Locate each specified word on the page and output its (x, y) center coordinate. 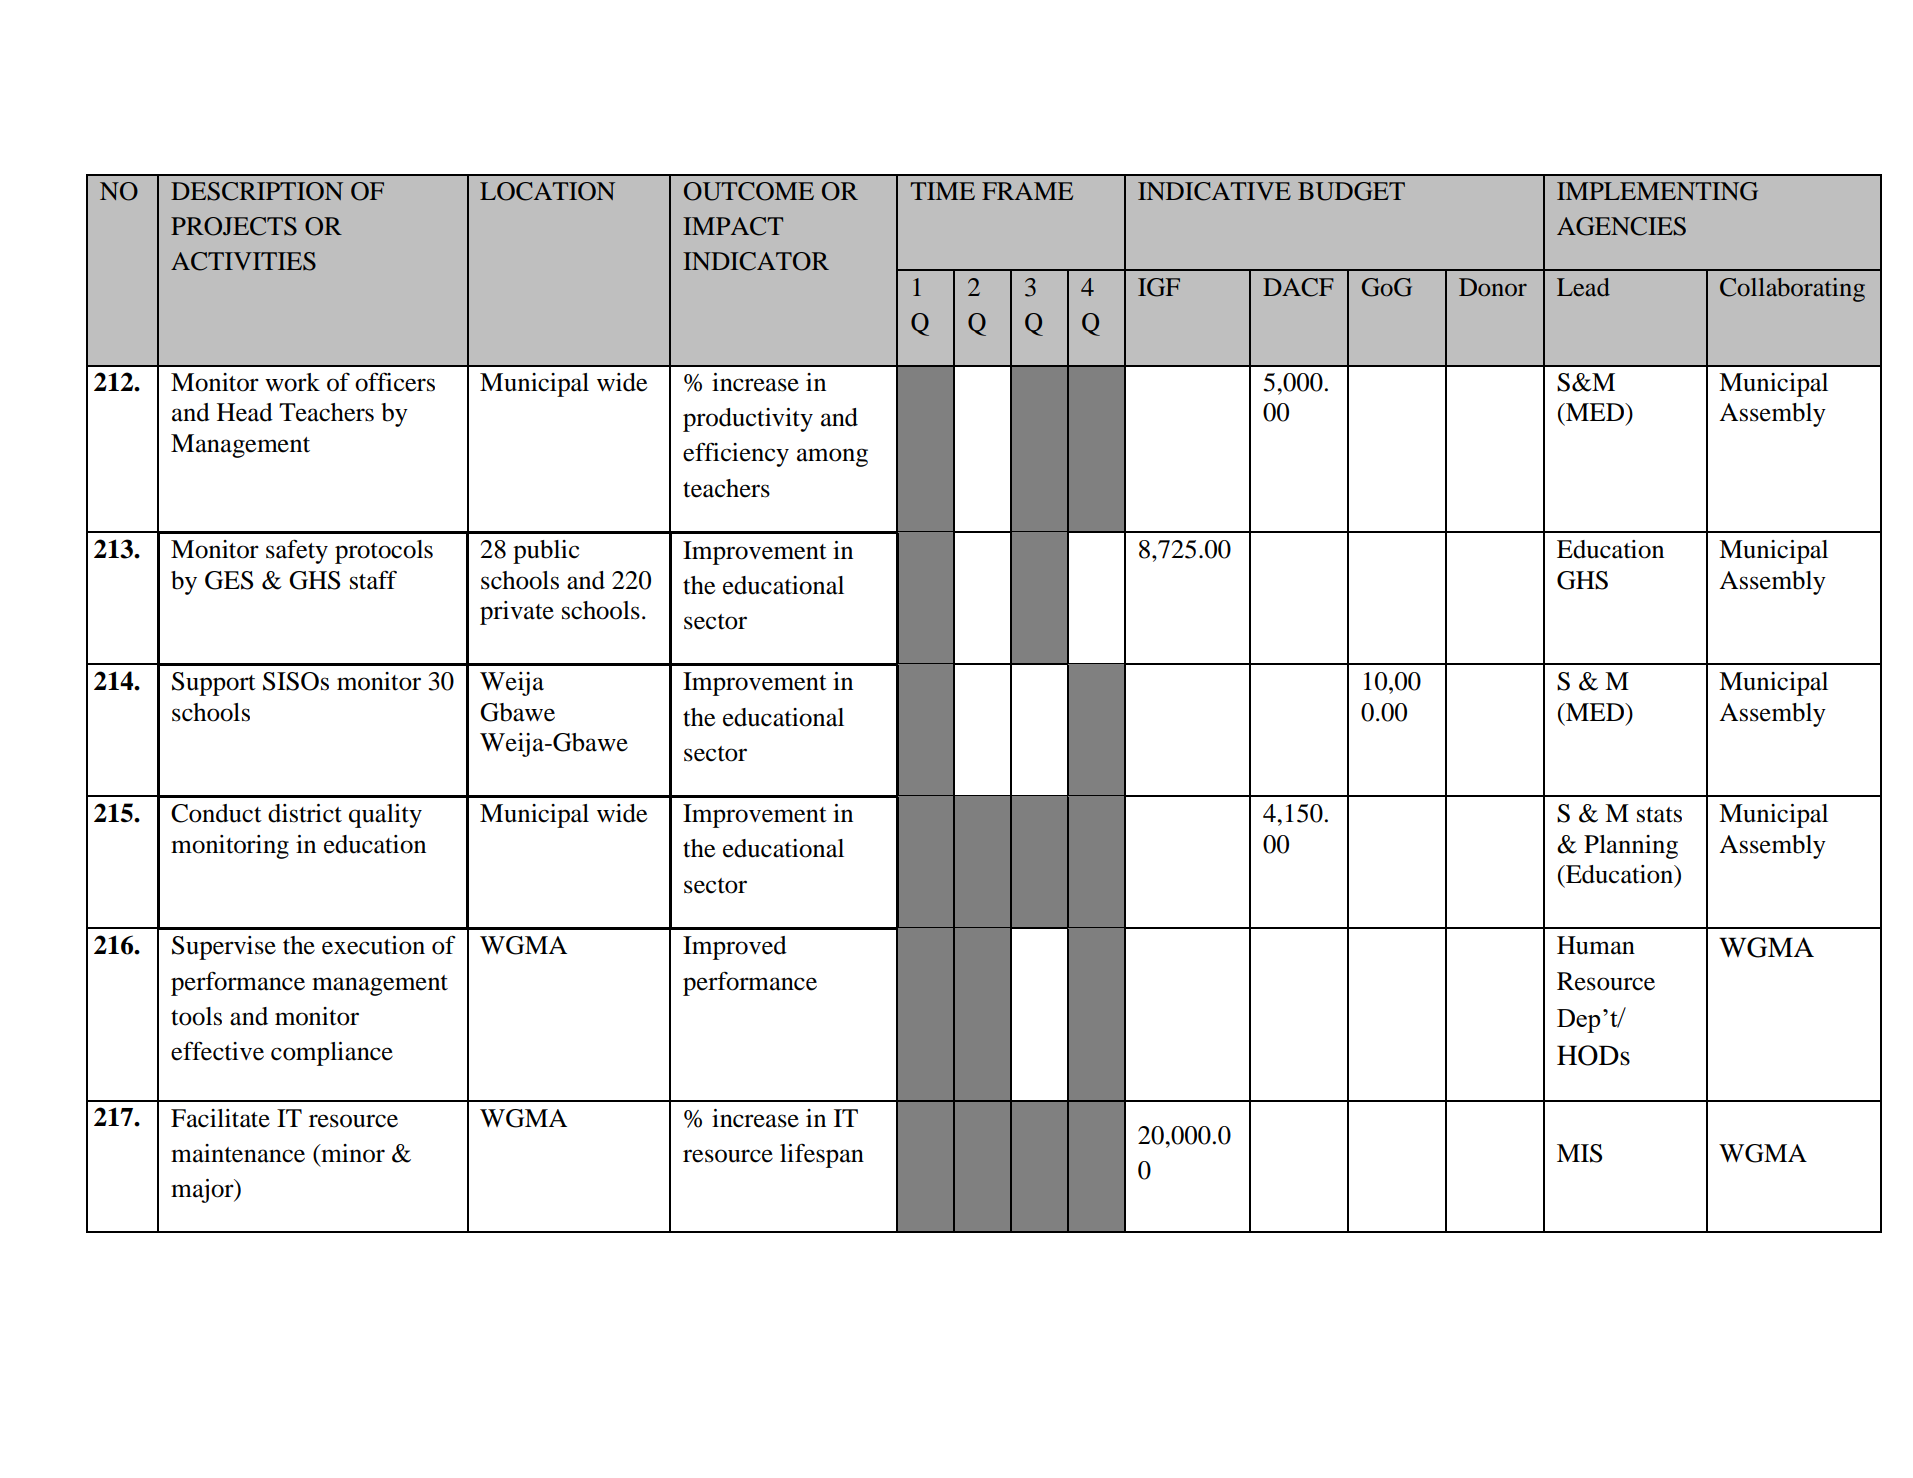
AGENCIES (1621, 226)
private (517, 613)
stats (1659, 815)
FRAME (1027, 191)
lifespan (822, 1155)
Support (214, 684)
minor (352, 1153)
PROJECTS (234, 226)
